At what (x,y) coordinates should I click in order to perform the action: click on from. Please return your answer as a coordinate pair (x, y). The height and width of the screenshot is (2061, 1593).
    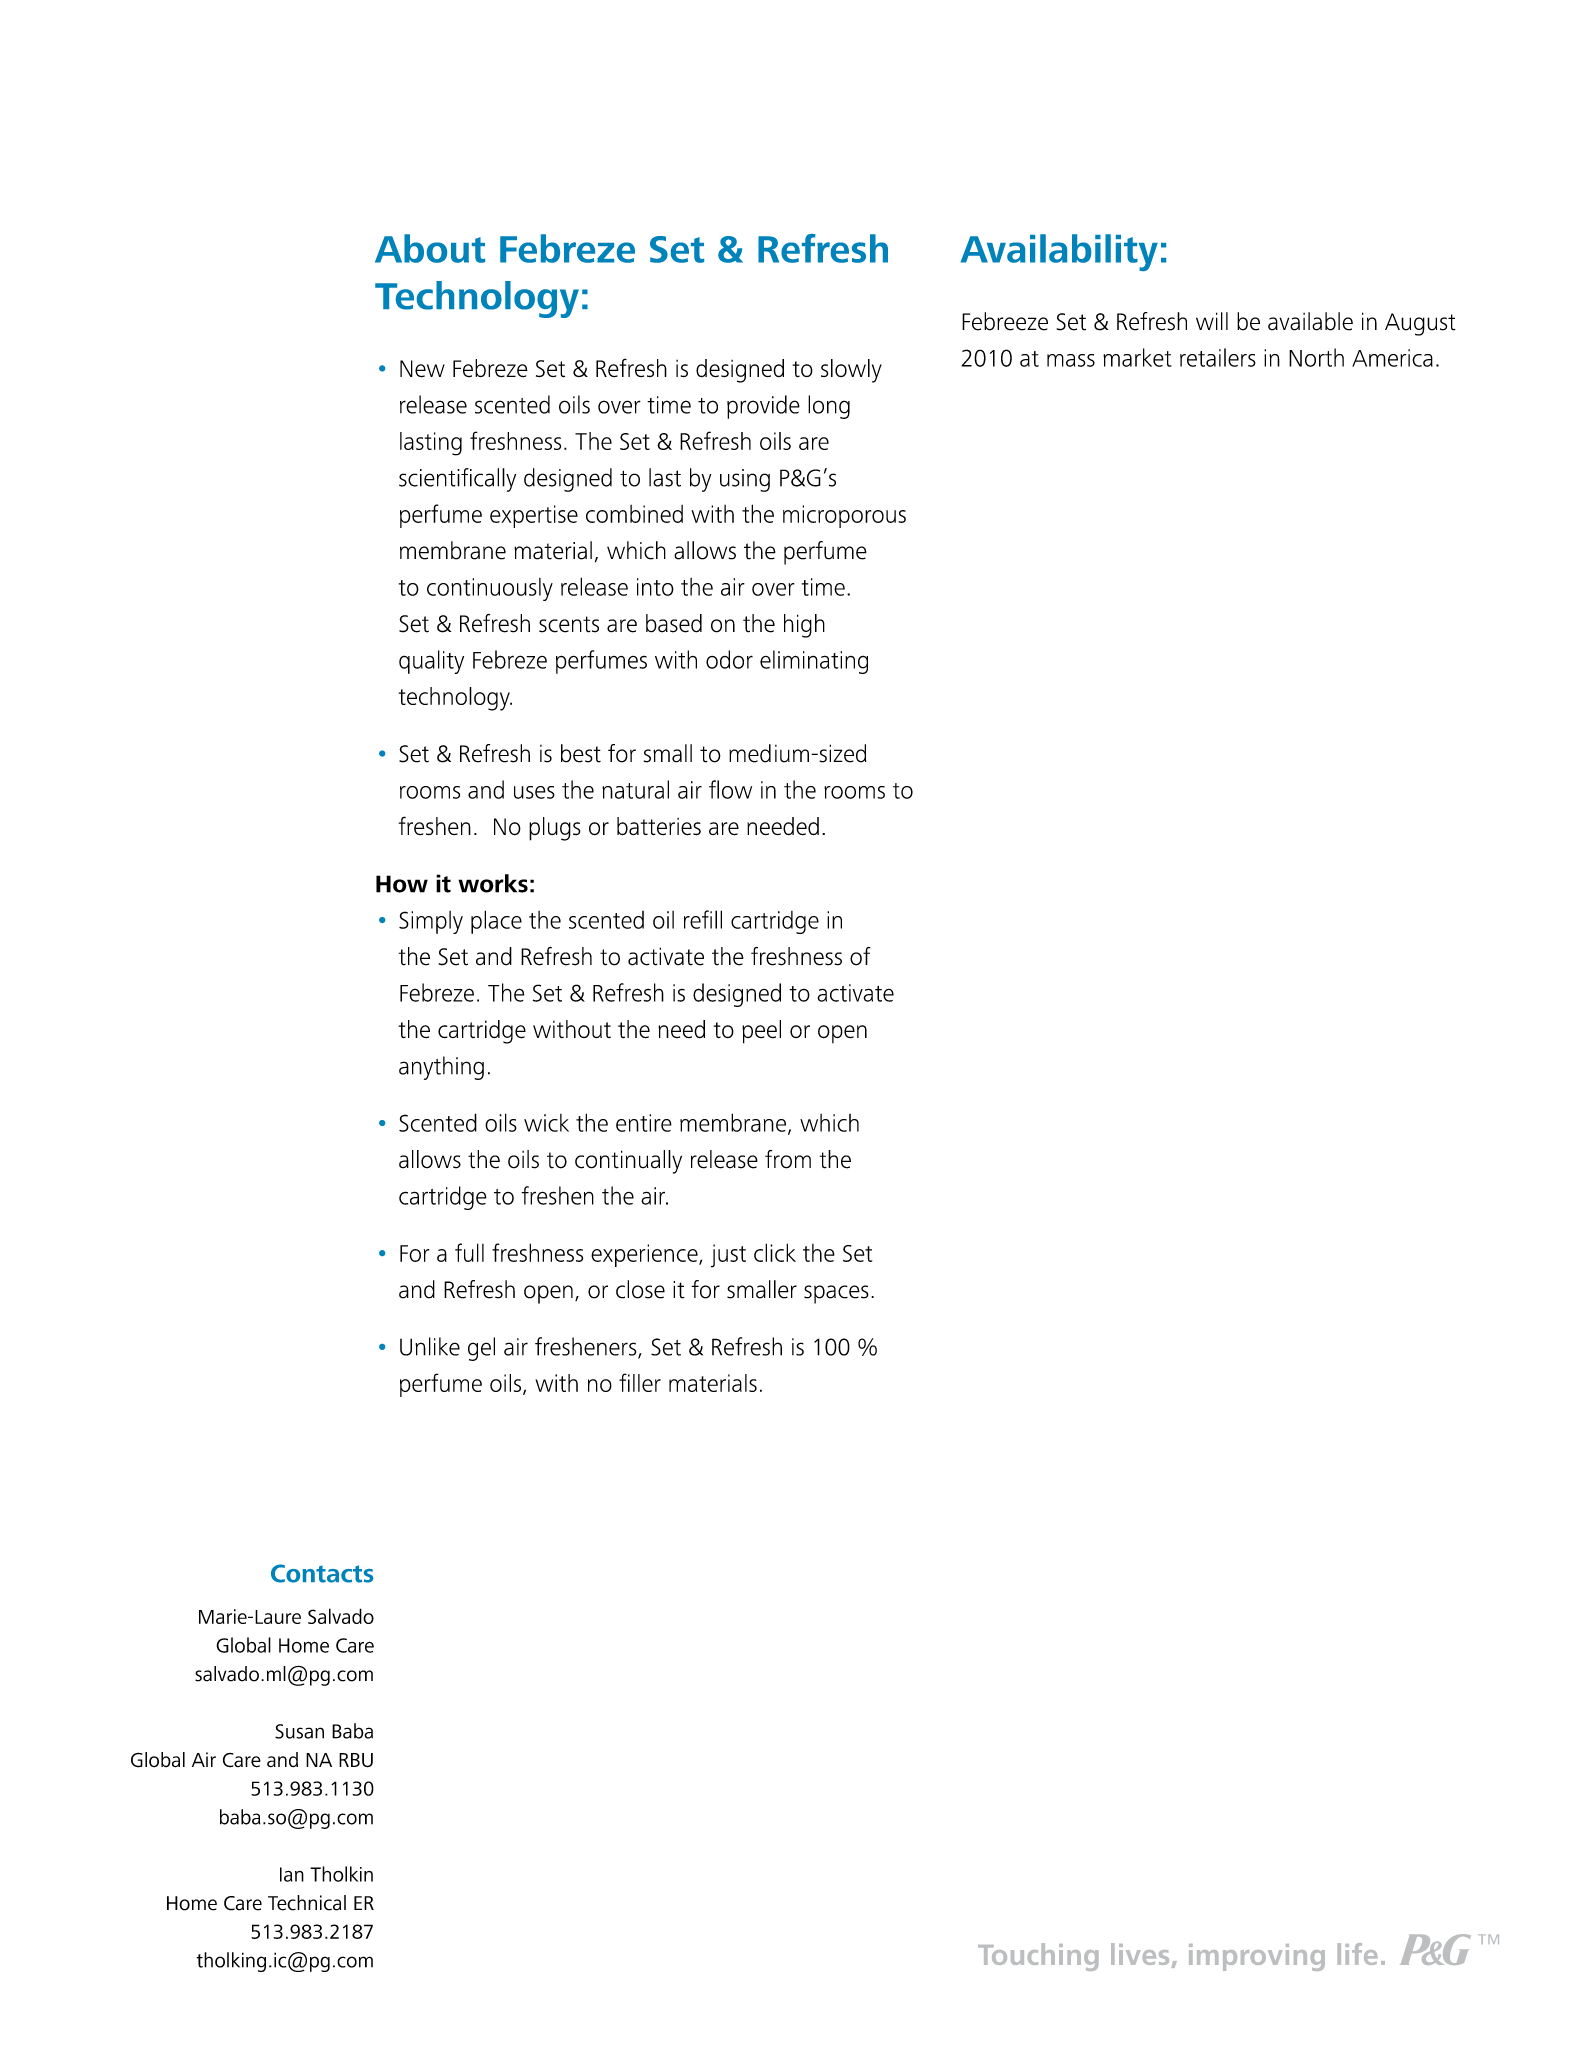
    Looking at the image, I should click on (788, 1159).
